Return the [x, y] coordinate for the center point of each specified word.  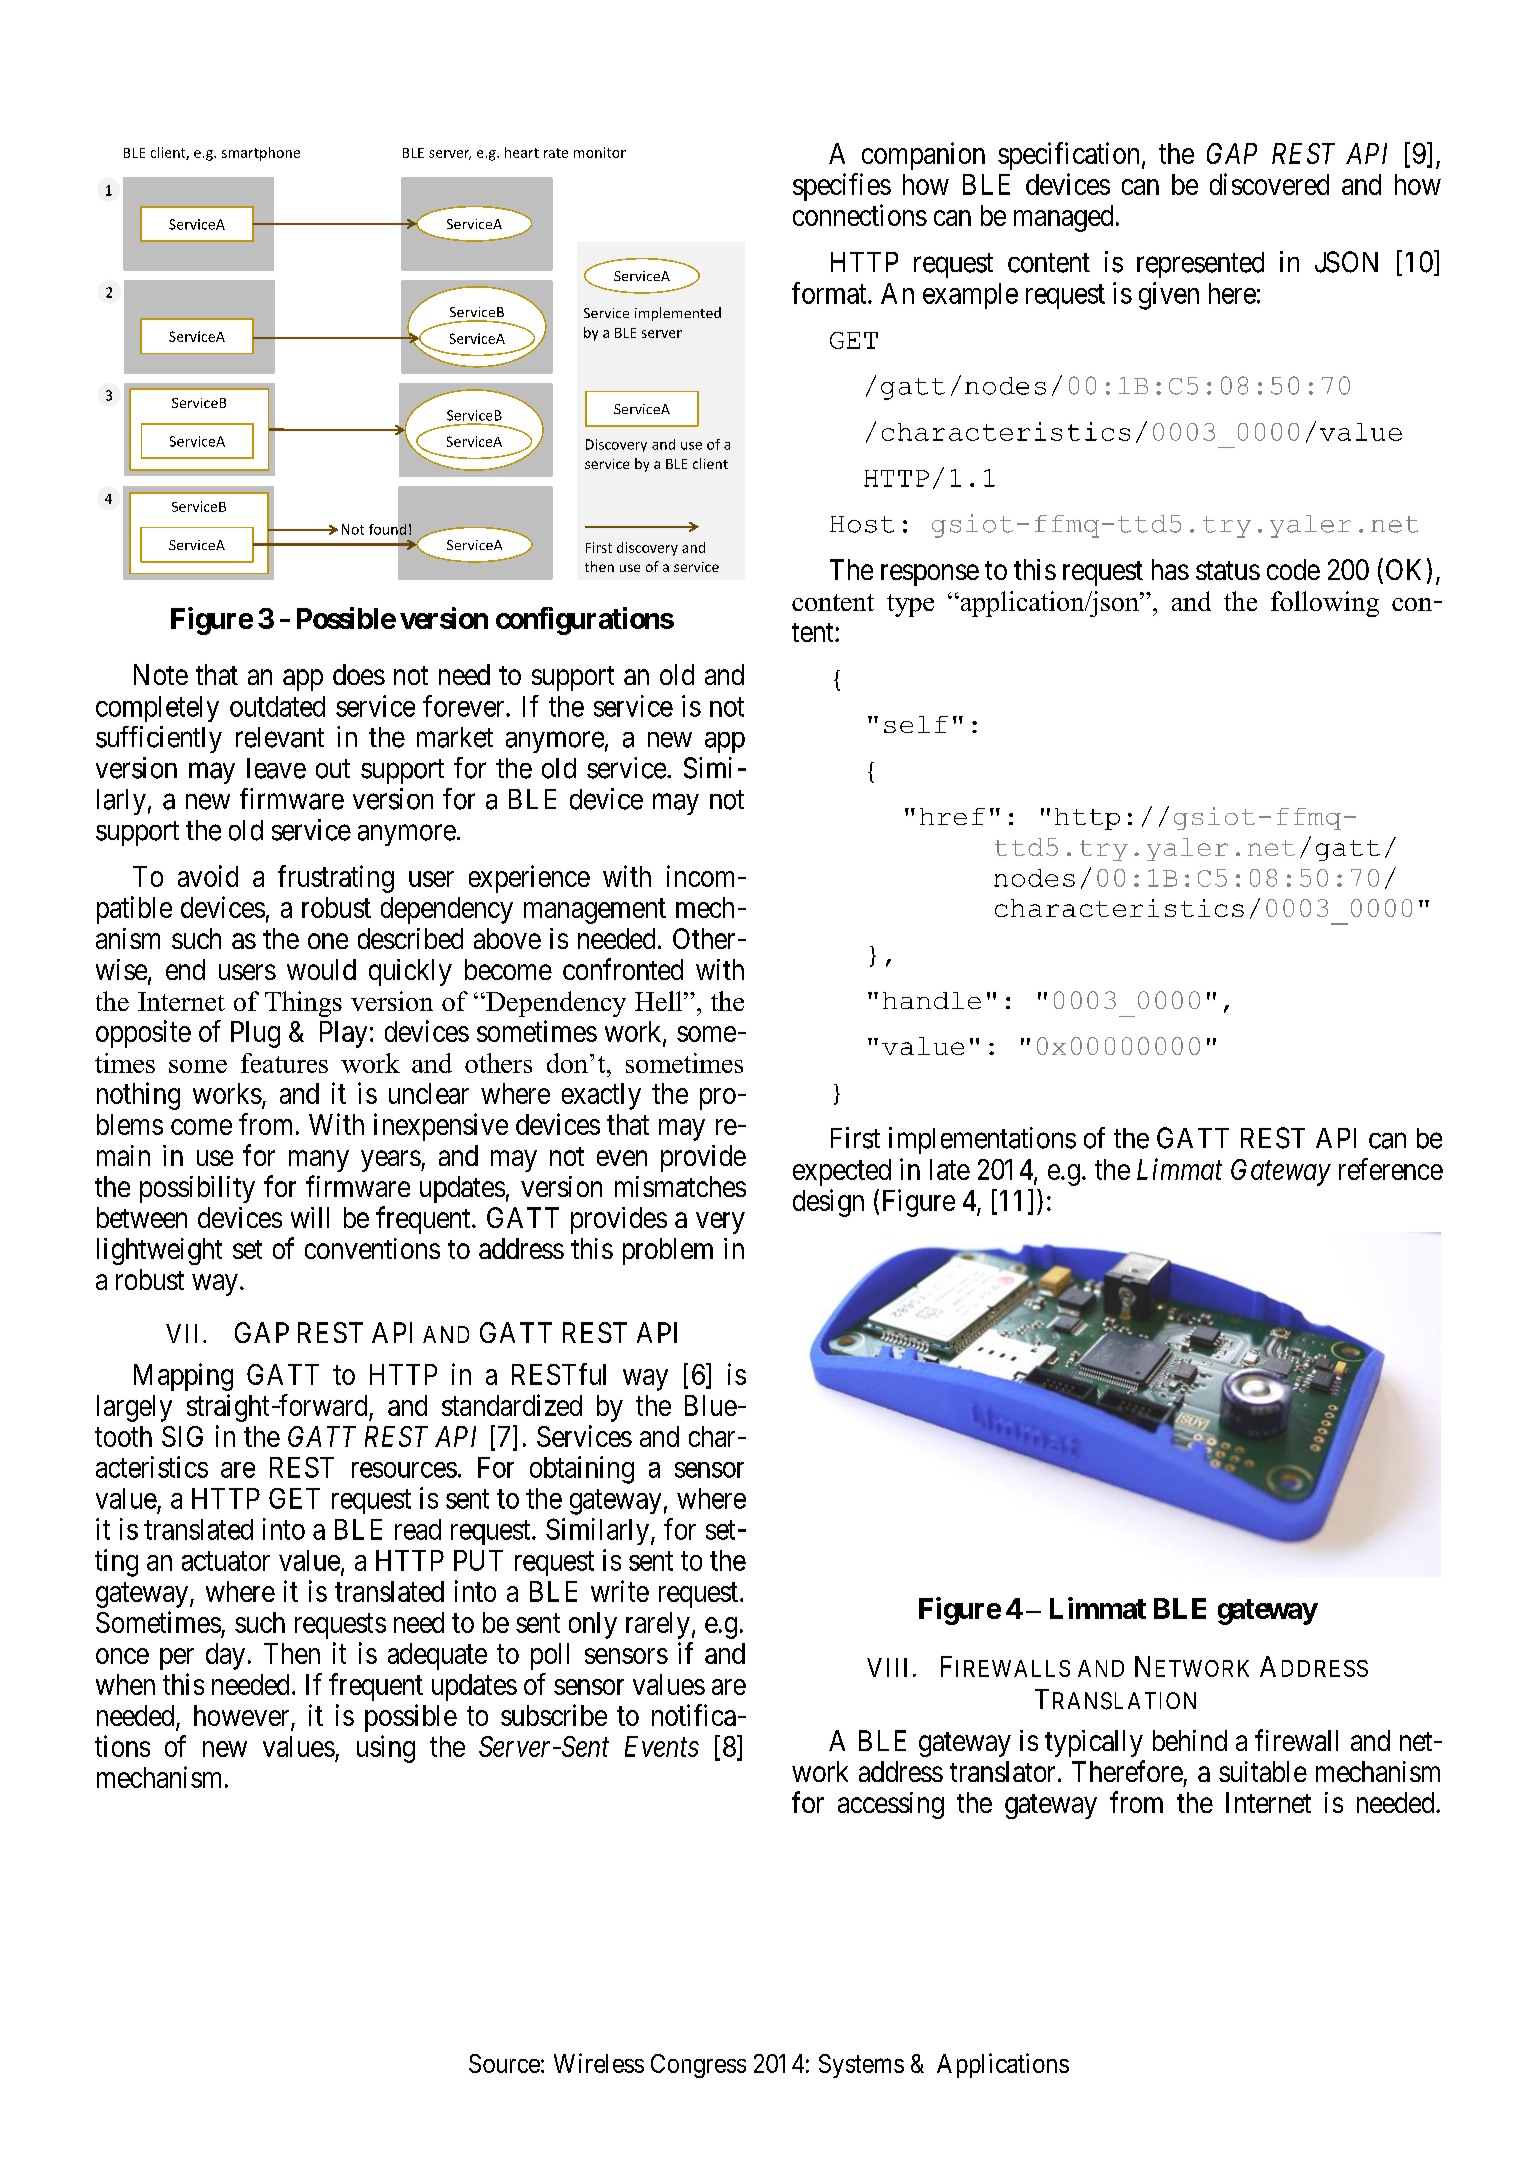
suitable [1263, 1771]
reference [1391, 1169]
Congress [698, 2066]
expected [842, 1172]
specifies [842, 187]
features [284, 1063]
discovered [1269, 184]
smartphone [261, 154]
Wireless [599, 2063]
